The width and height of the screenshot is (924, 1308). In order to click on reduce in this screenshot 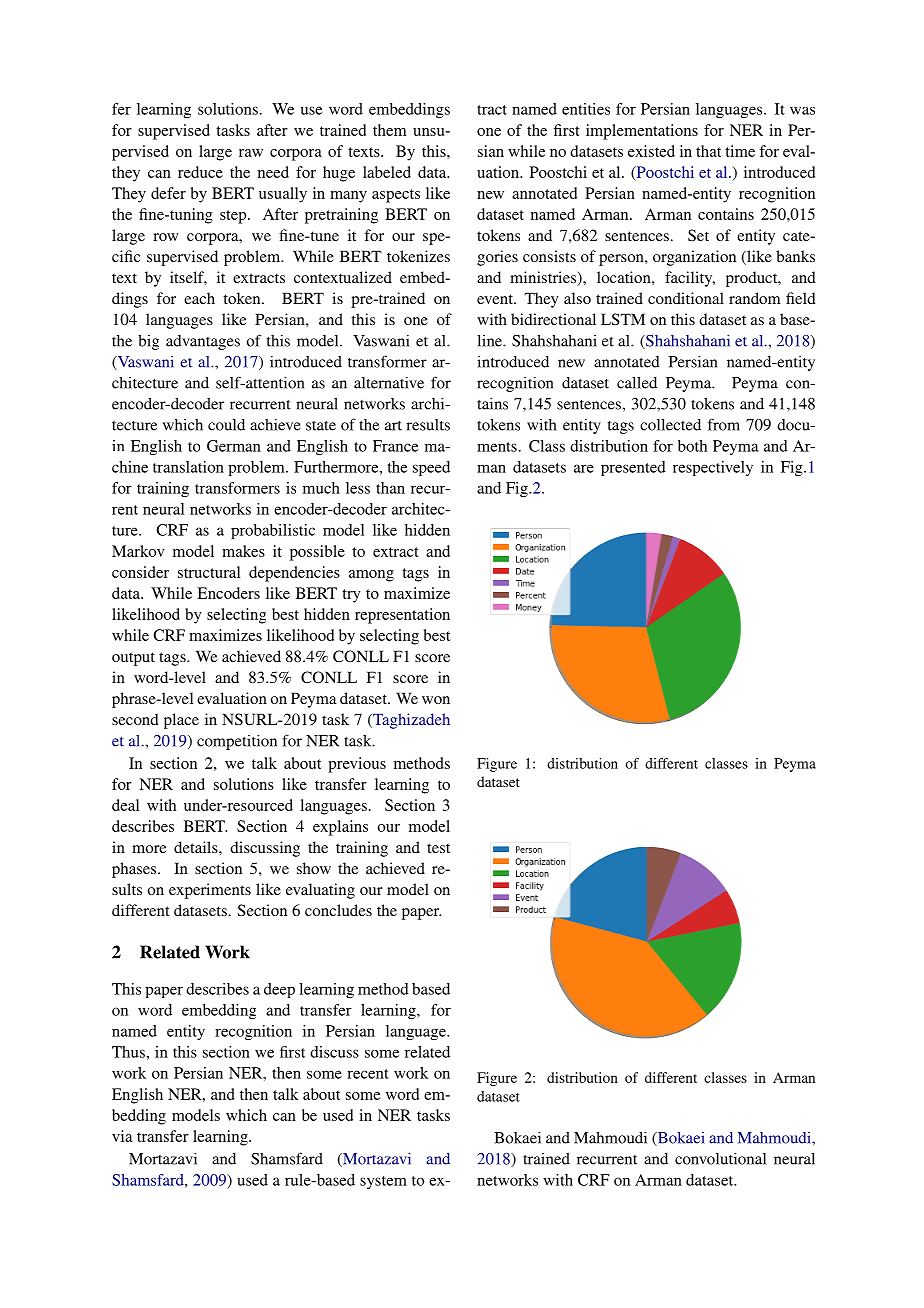, I will do `click(200, 172)`.
